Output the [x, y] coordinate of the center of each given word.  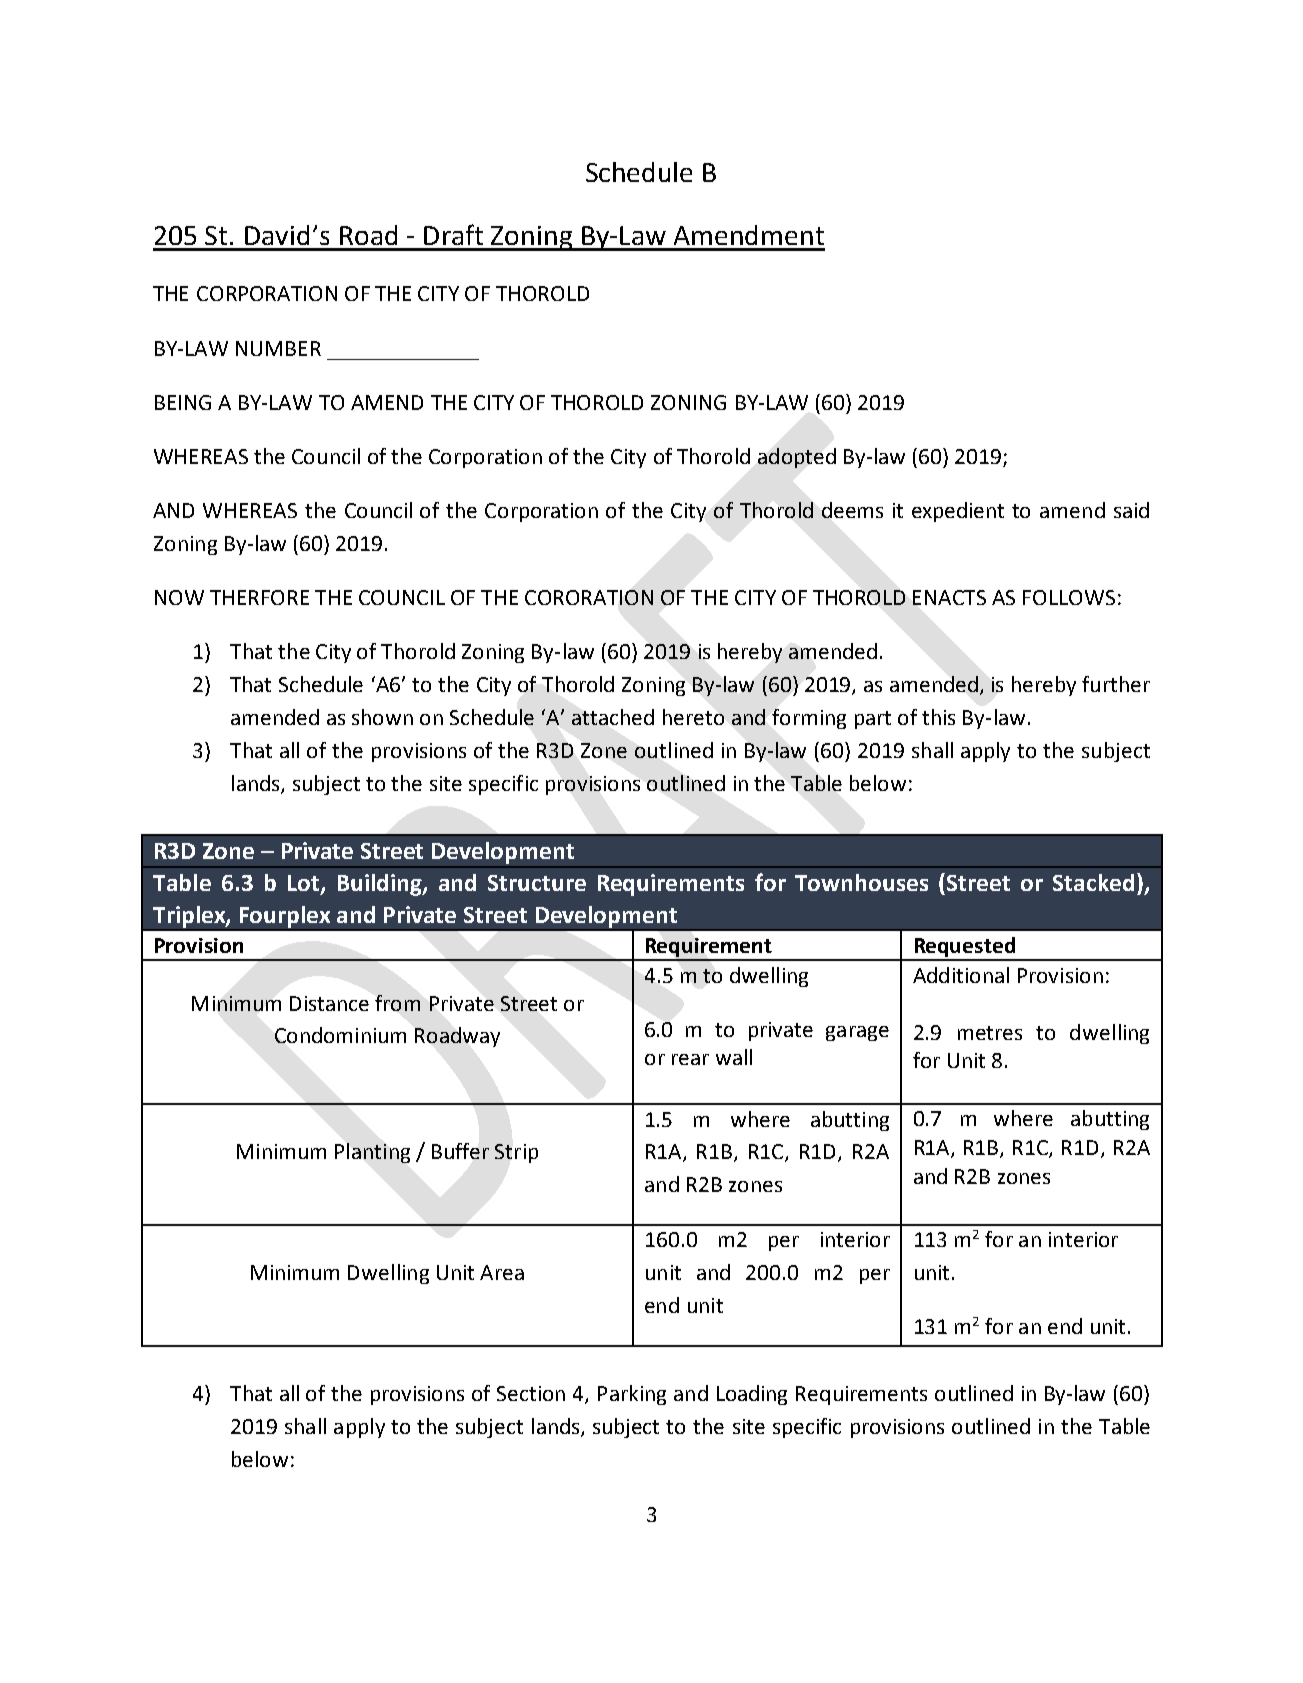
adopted [797, 458]
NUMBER [278, 348]
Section [531, 1393]
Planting [372, 1153]
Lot [305, 884]
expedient [958, 512]
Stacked [1093, 882]
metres [990, 1033]
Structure [537, 883]
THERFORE [259, 597]
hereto [693, 717]
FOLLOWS [1069, 597]
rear [690, 1059]
